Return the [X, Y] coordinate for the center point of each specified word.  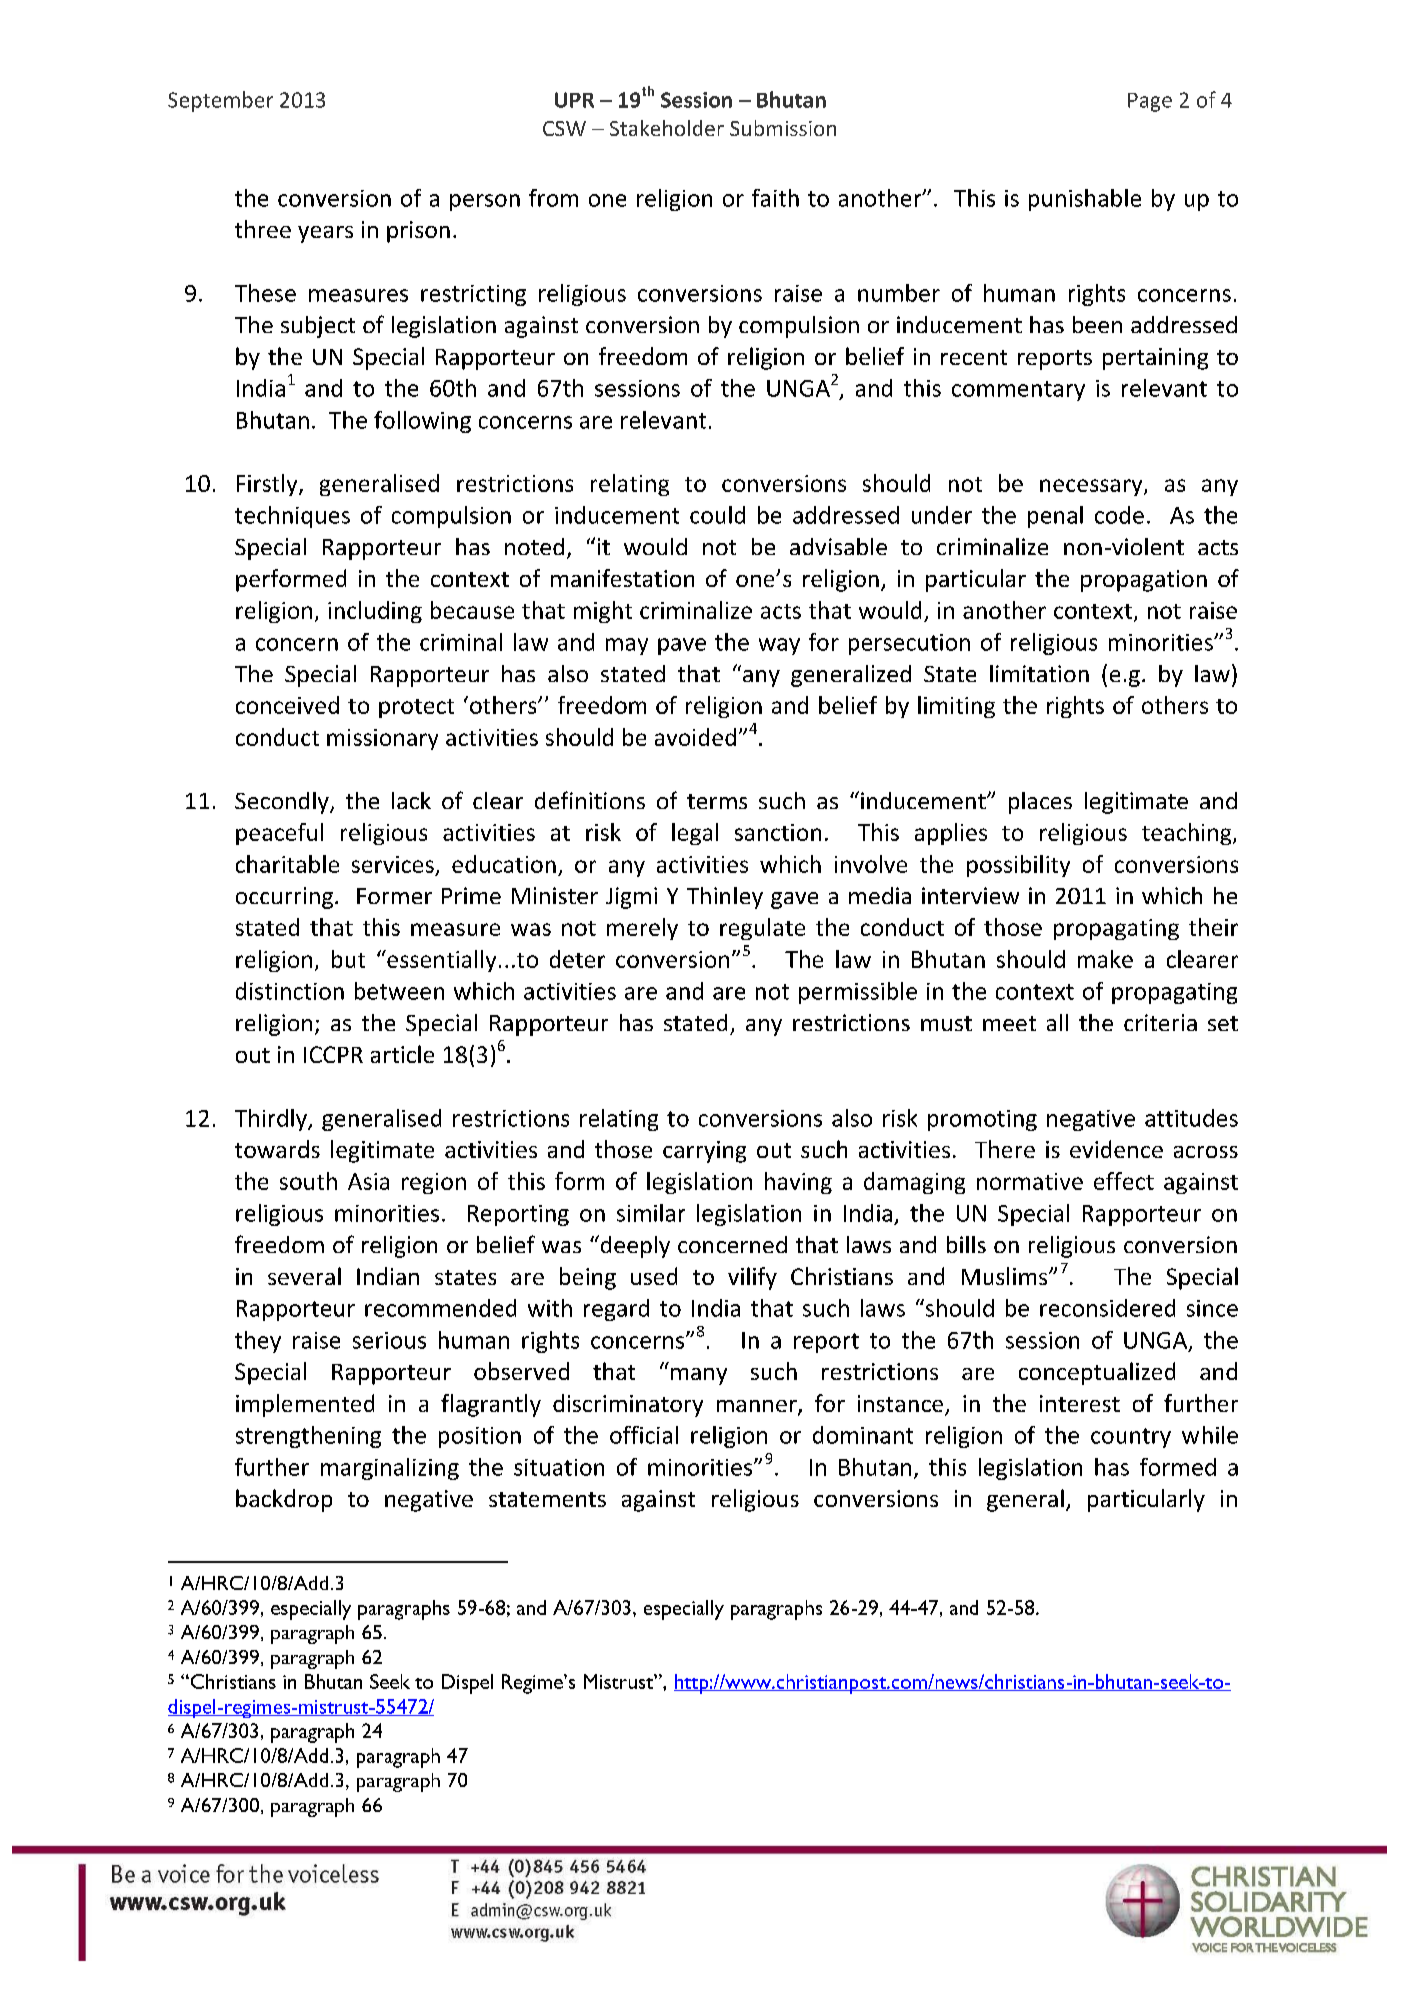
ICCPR [333, 1054]
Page [1150, 102]
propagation [1144, 581]
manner [758, 1407]
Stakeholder [667, 128]
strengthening [308, 1437]
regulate [762, 929]
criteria [1160, 1022]
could [717, 515]
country [1131, 1438]
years [325, 234]
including [375, 612]
